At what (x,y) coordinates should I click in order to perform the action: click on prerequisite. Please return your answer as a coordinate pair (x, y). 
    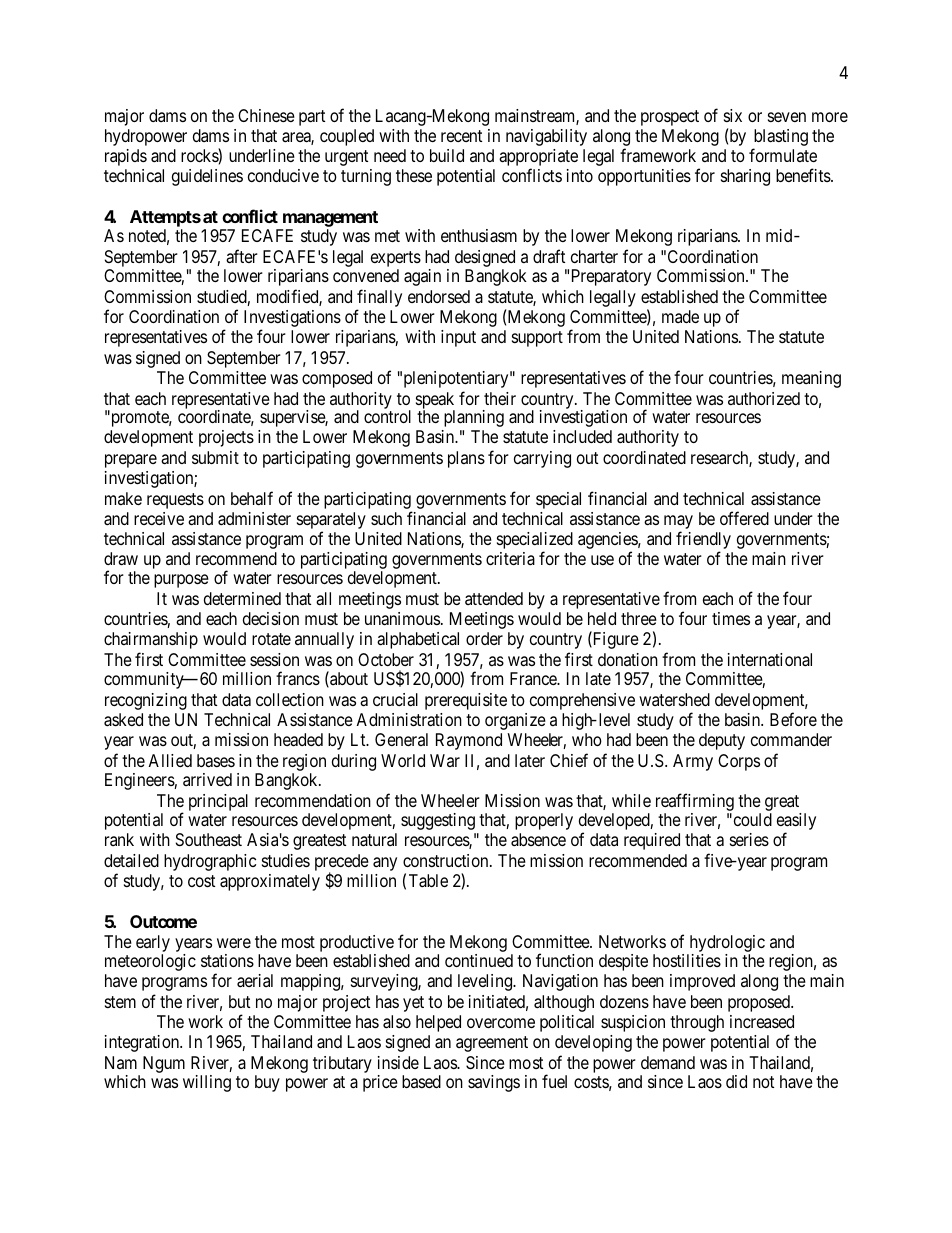
    Looking at the image, I should click on (466, 701).
